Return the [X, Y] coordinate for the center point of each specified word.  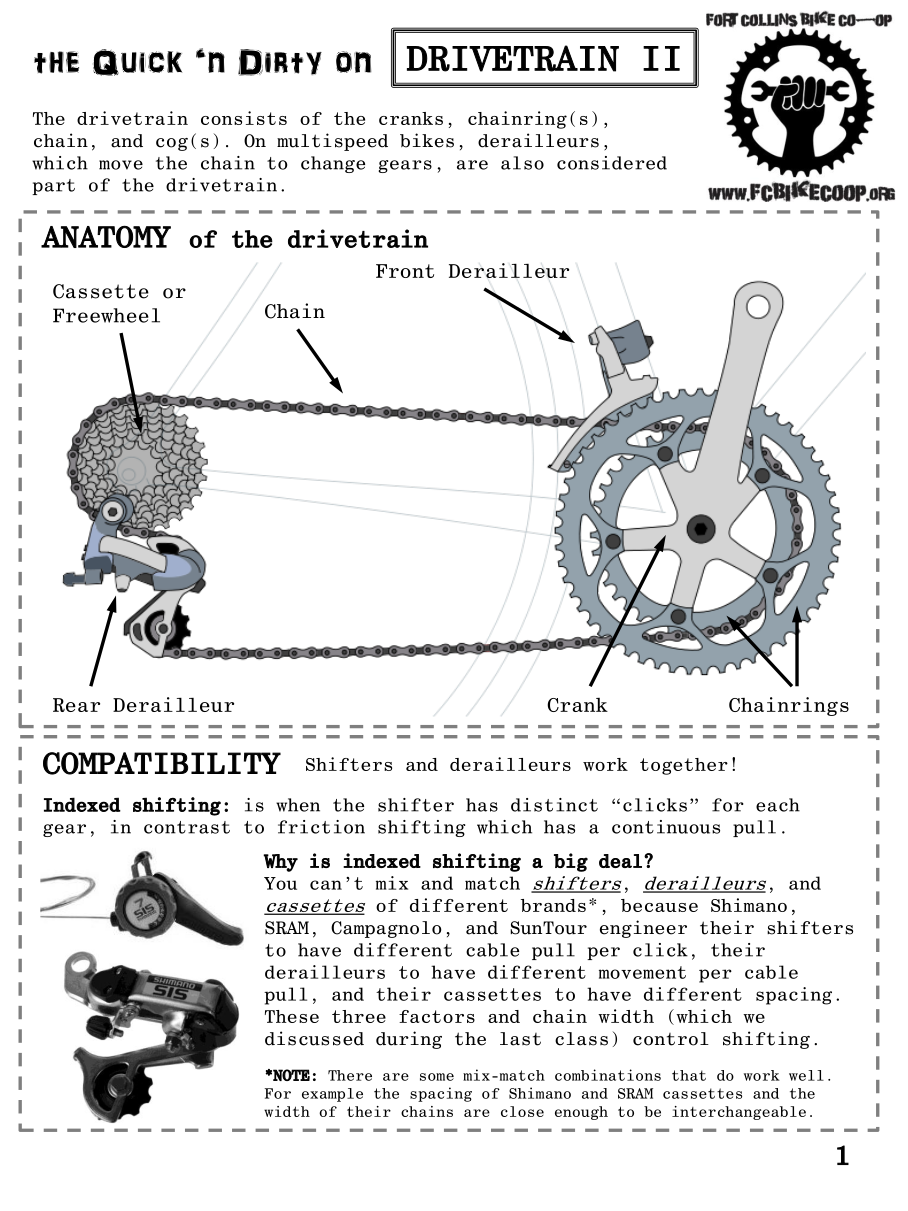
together [684, 766]
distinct [554, 805]
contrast [187, 827]
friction [321, 827]
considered [612, 163]
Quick [137, 62]
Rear [76, 705]
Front [405, 271]
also [522, 163]
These [292, 1016]
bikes [427, 140]
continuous [666, 827]
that [689, 1075]
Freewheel [106, 315]
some [437, 1077]
